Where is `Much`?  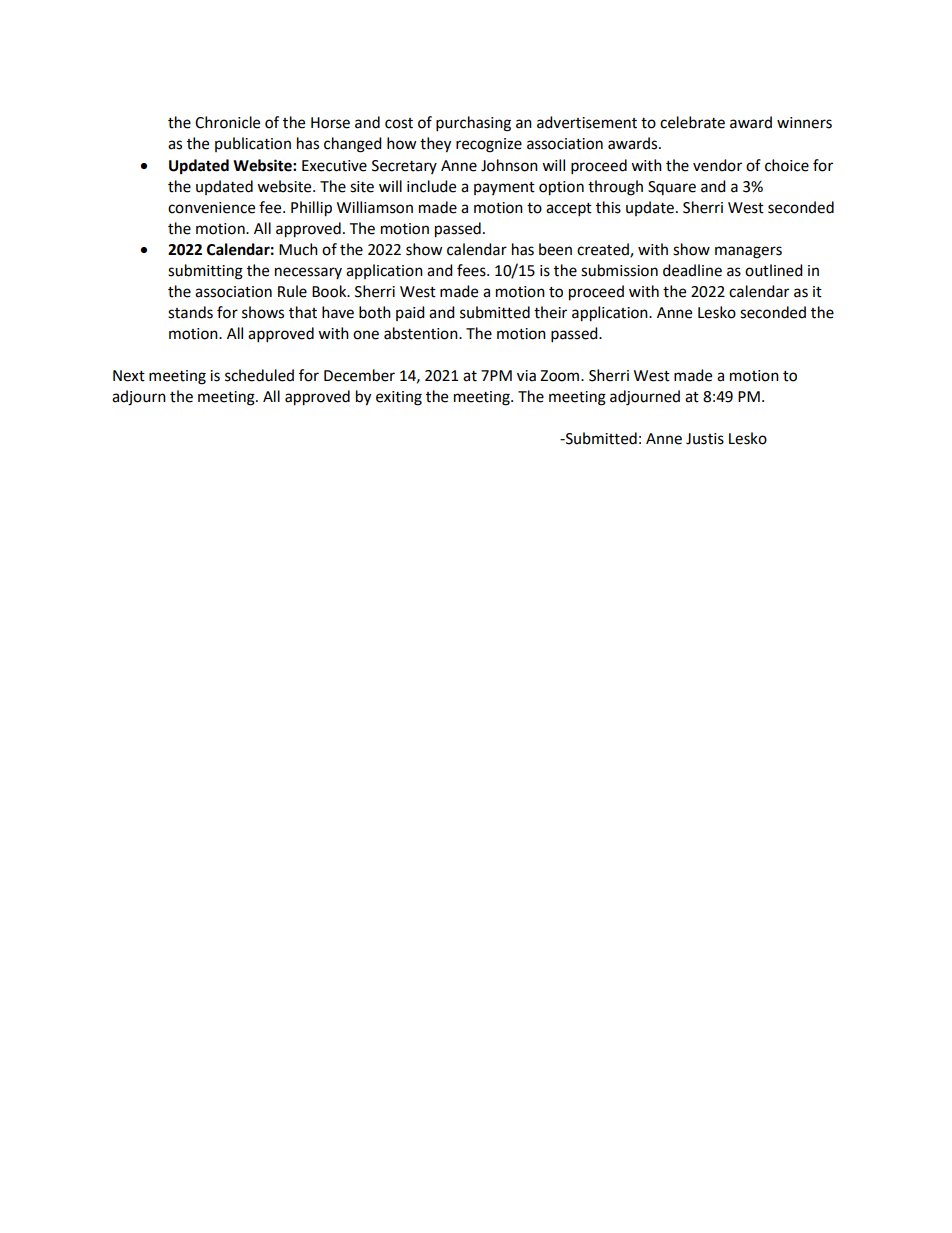
Much is located at coordinates (298, 249).
